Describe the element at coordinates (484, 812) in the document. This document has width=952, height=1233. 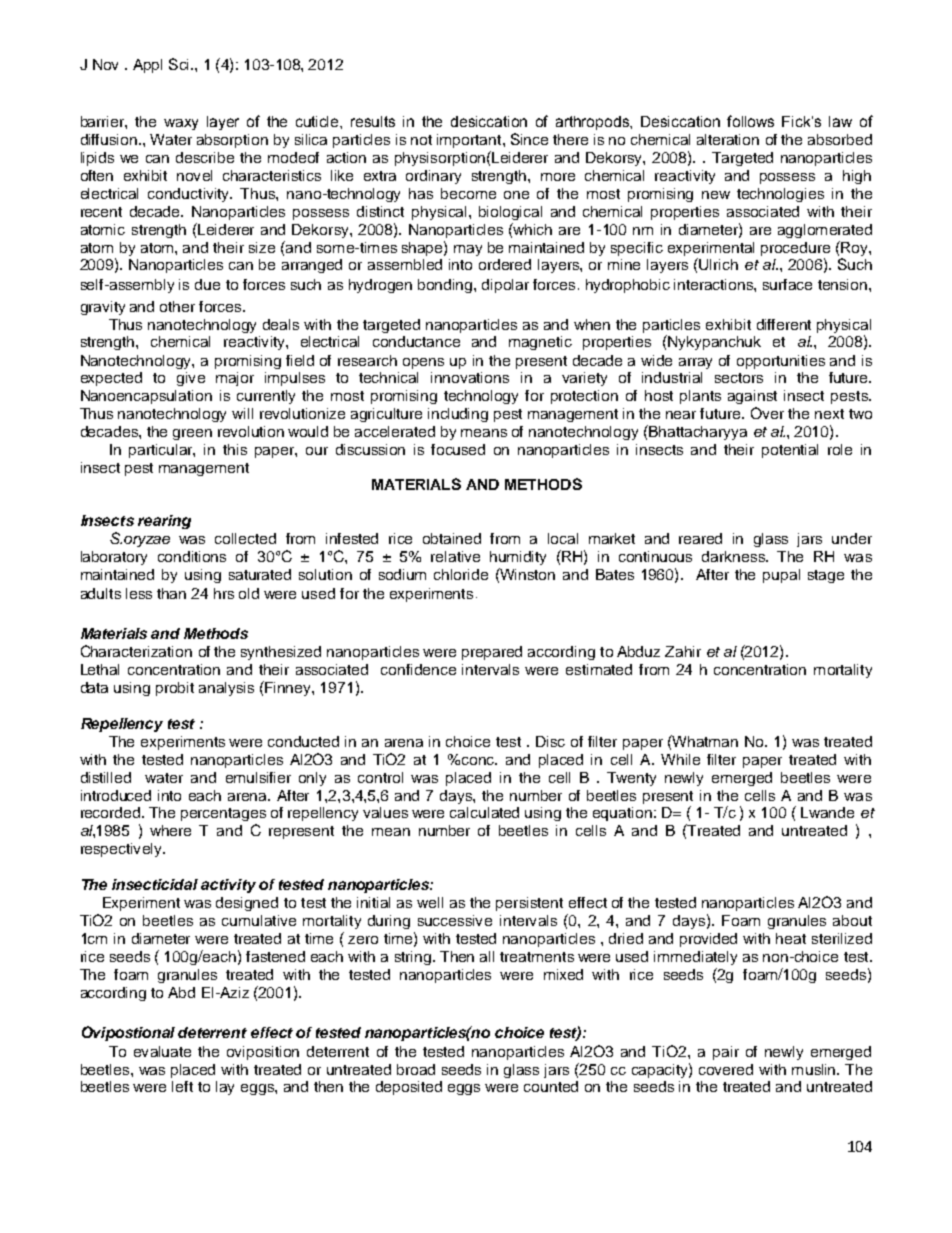
I see `calculated` at that location.
